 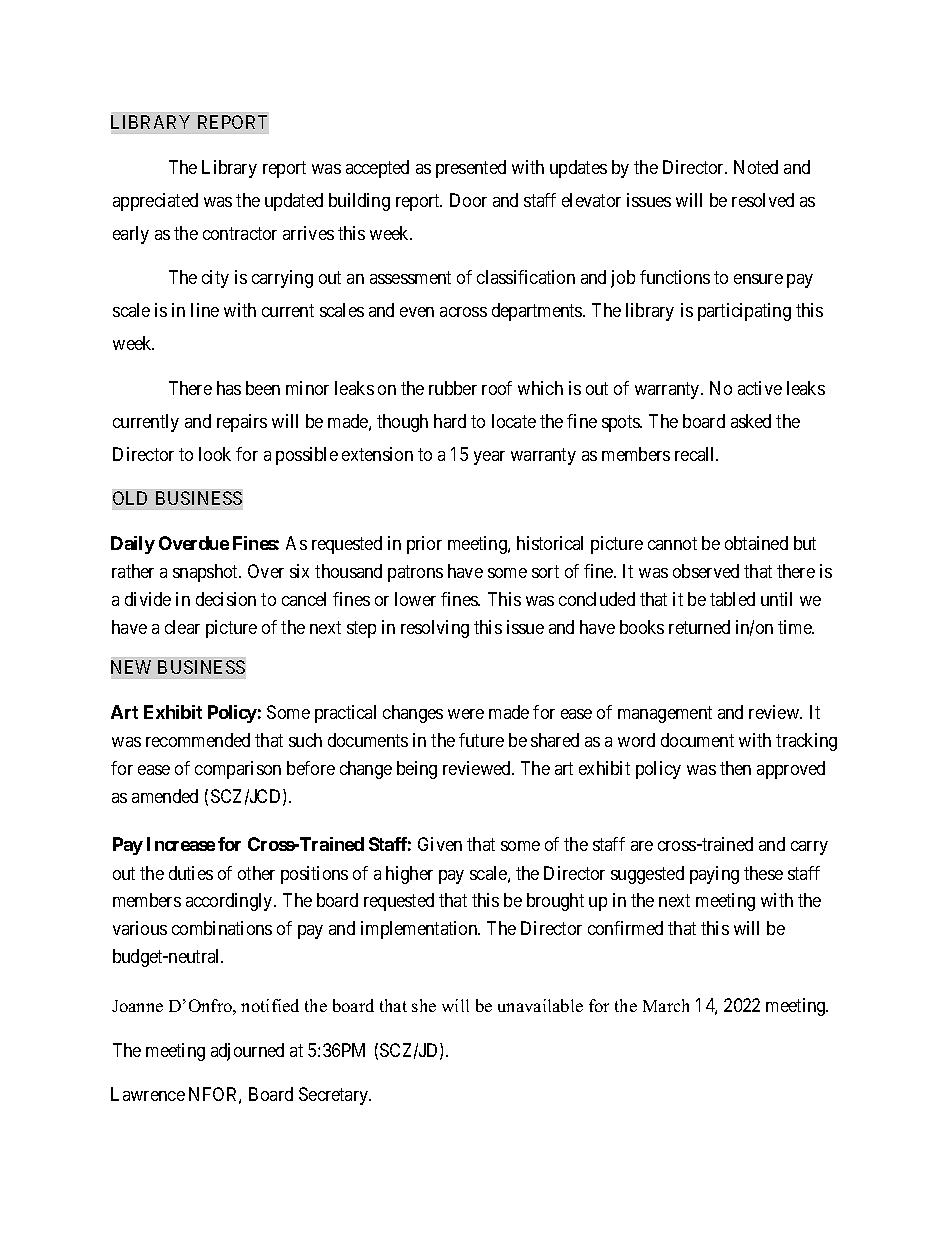 What do you see at coordinates (242, 423) in the screenshot?
I see `repairs` at bounding box center [242, 423].
